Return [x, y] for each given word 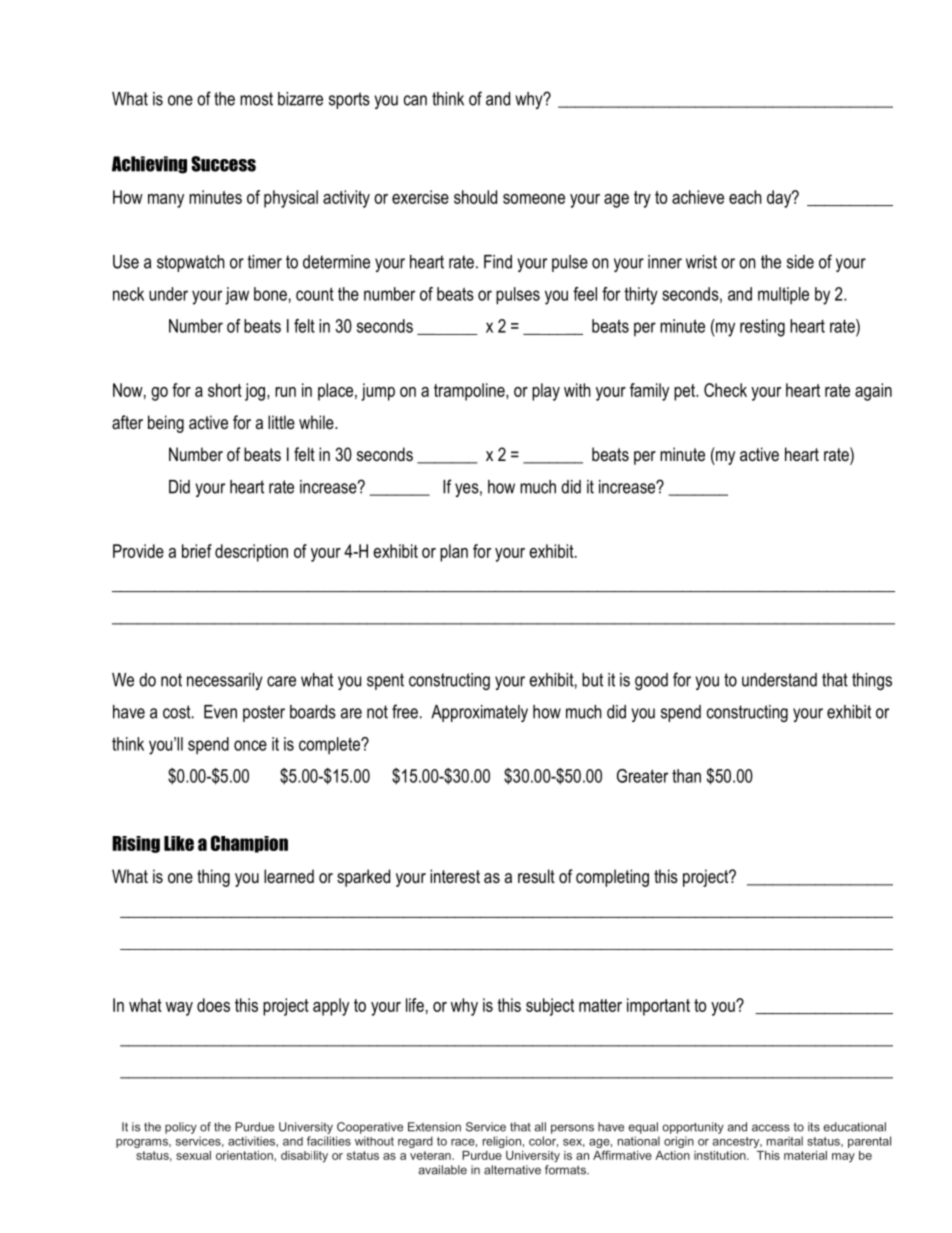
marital [785, 1141]
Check [725, 390]
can [415, 100]
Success [223, 164]
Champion [249, 844]
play [546, 392]
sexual [193, 1155]
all [540, 1127]
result [536, 876]
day [780, 199]
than [686, 776]
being [166, 424]
